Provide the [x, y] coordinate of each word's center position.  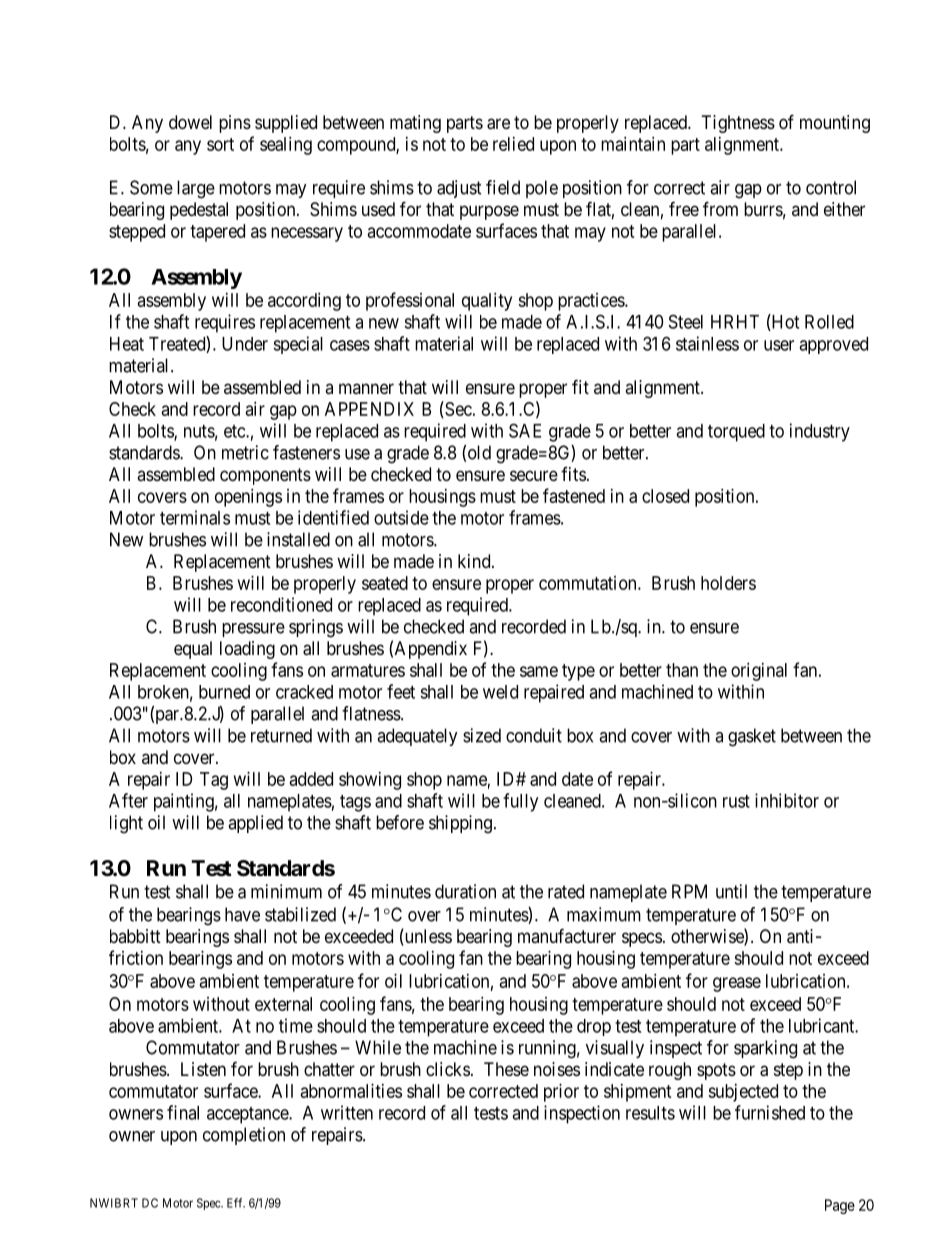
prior [561, 1093]
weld [500, 692]
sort [220, 144]
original [759, 672]
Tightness [738, 124]
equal [193, 650]
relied [513, 144]
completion [244, 1136]
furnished [770, 1112]
